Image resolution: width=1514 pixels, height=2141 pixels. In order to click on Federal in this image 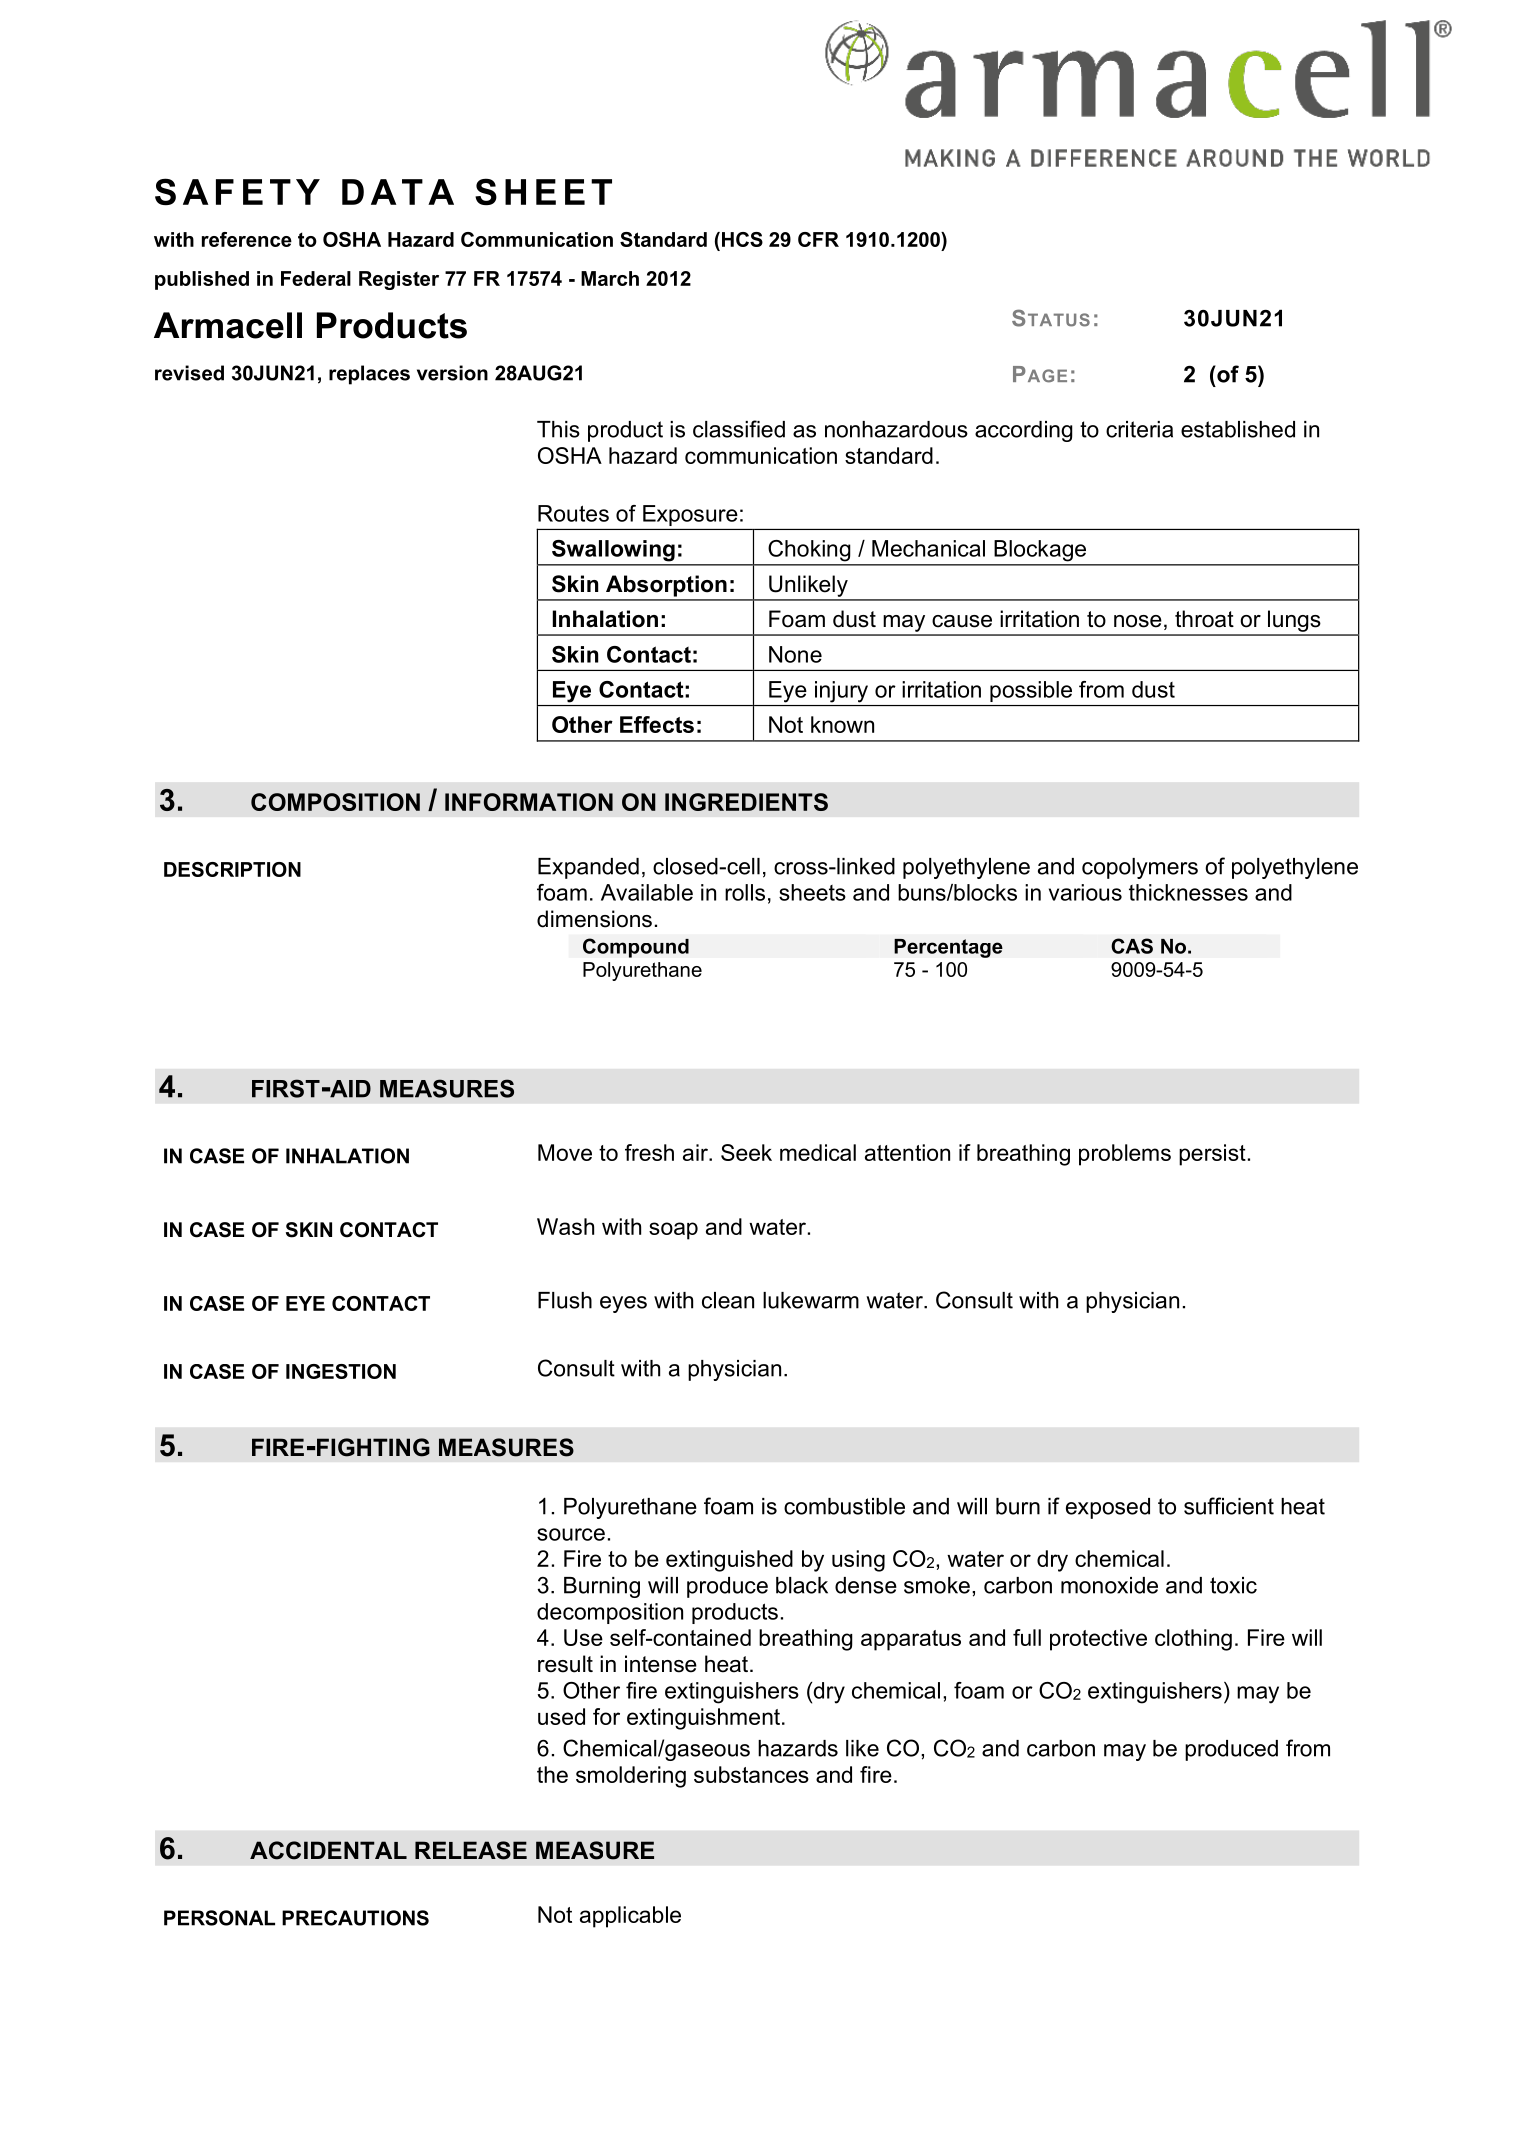, I will do `click(316, 278)`.
